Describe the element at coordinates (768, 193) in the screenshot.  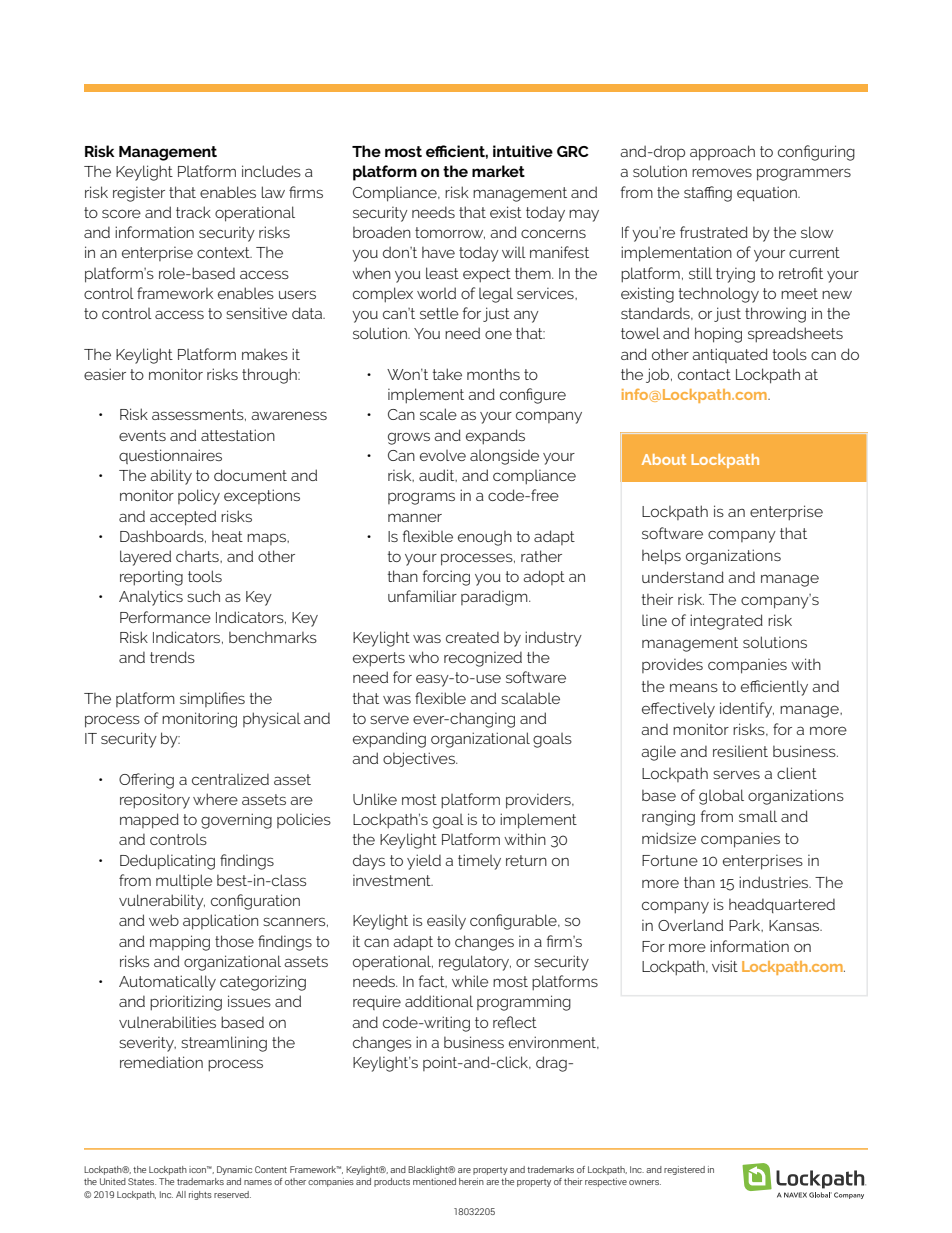
I see `equation` at that location.
